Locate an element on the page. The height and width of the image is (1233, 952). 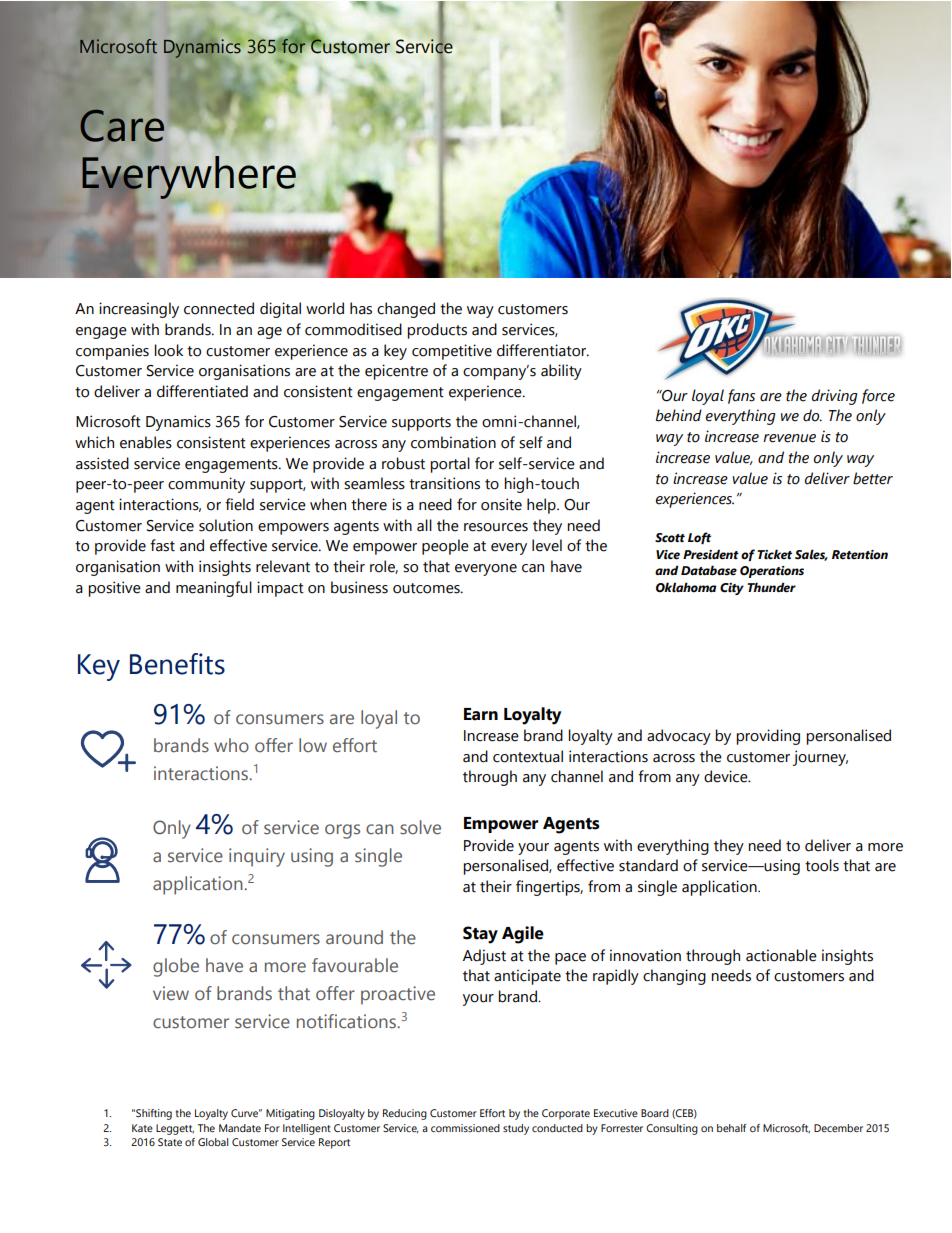
Stay is located at coordinates (480, 935).
